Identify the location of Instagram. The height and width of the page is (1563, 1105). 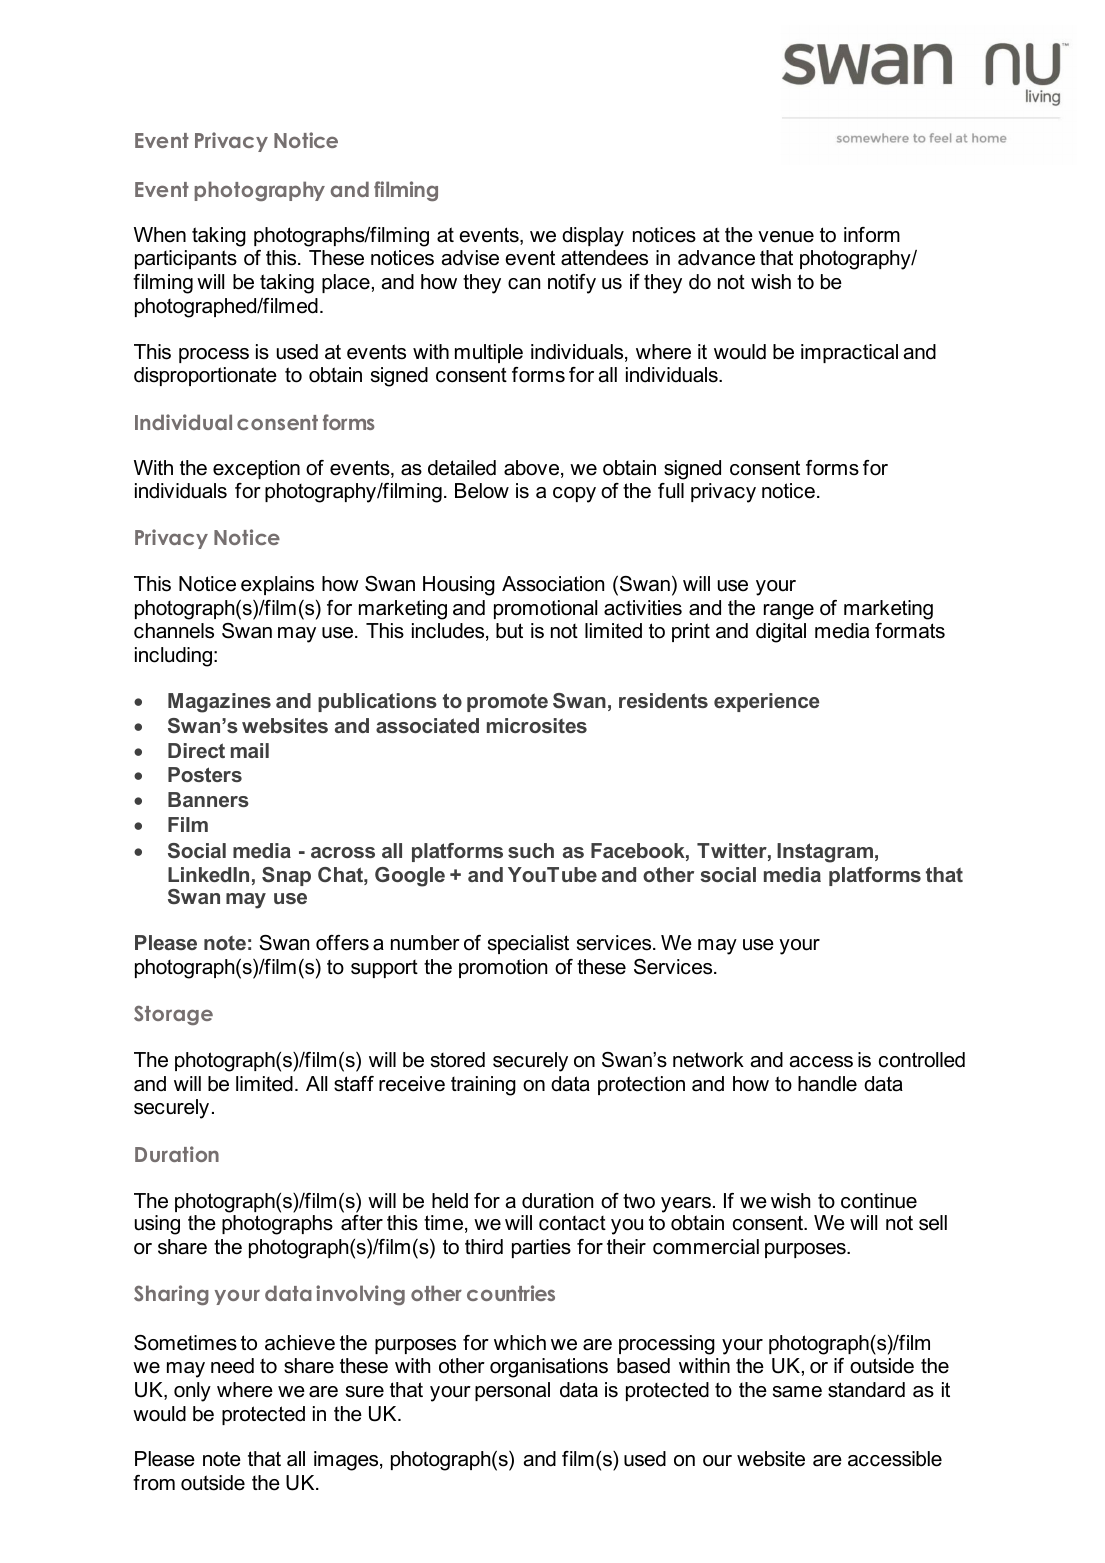
(825, 853).
